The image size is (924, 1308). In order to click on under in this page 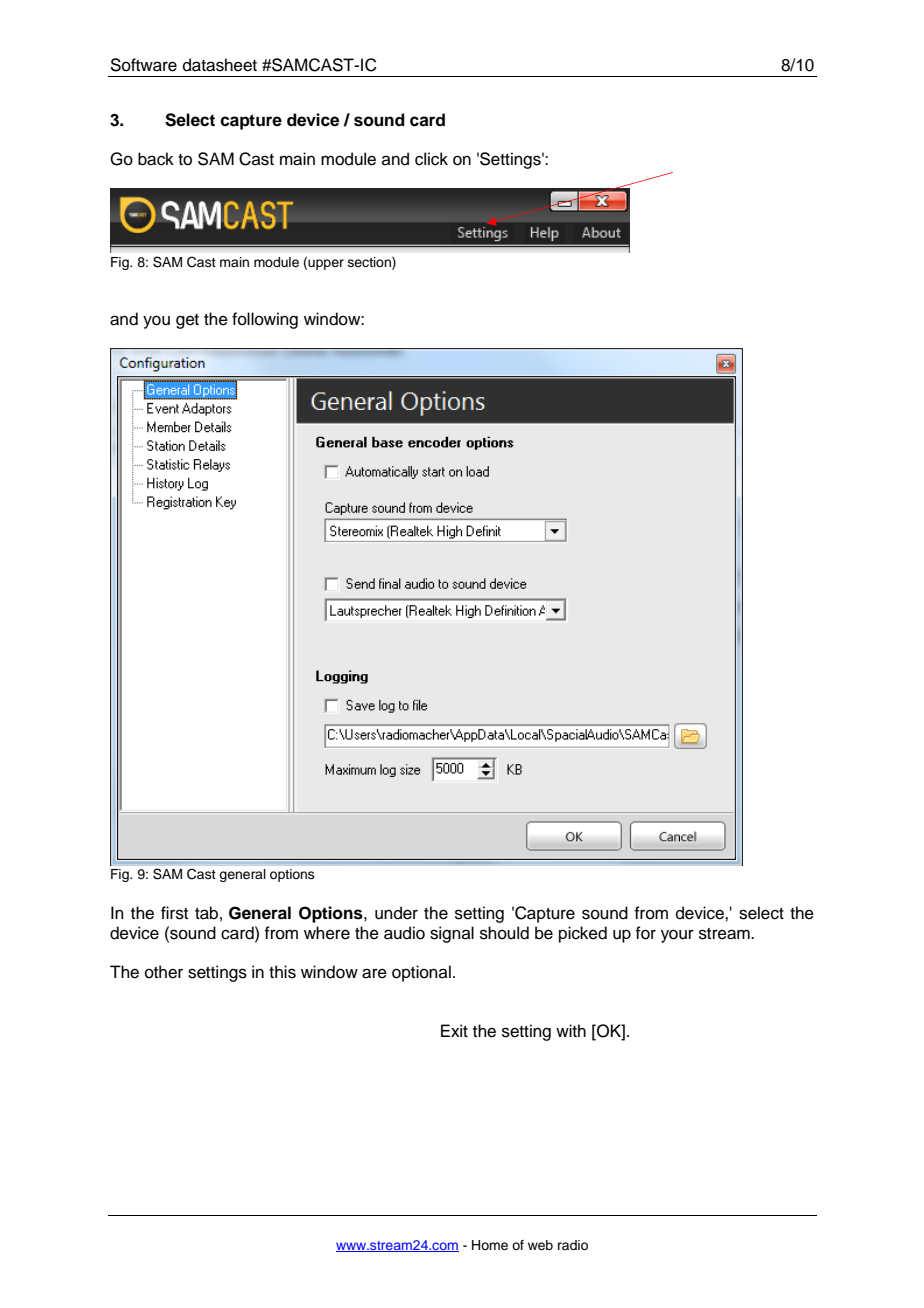, I will do `click(396, 913)`.
